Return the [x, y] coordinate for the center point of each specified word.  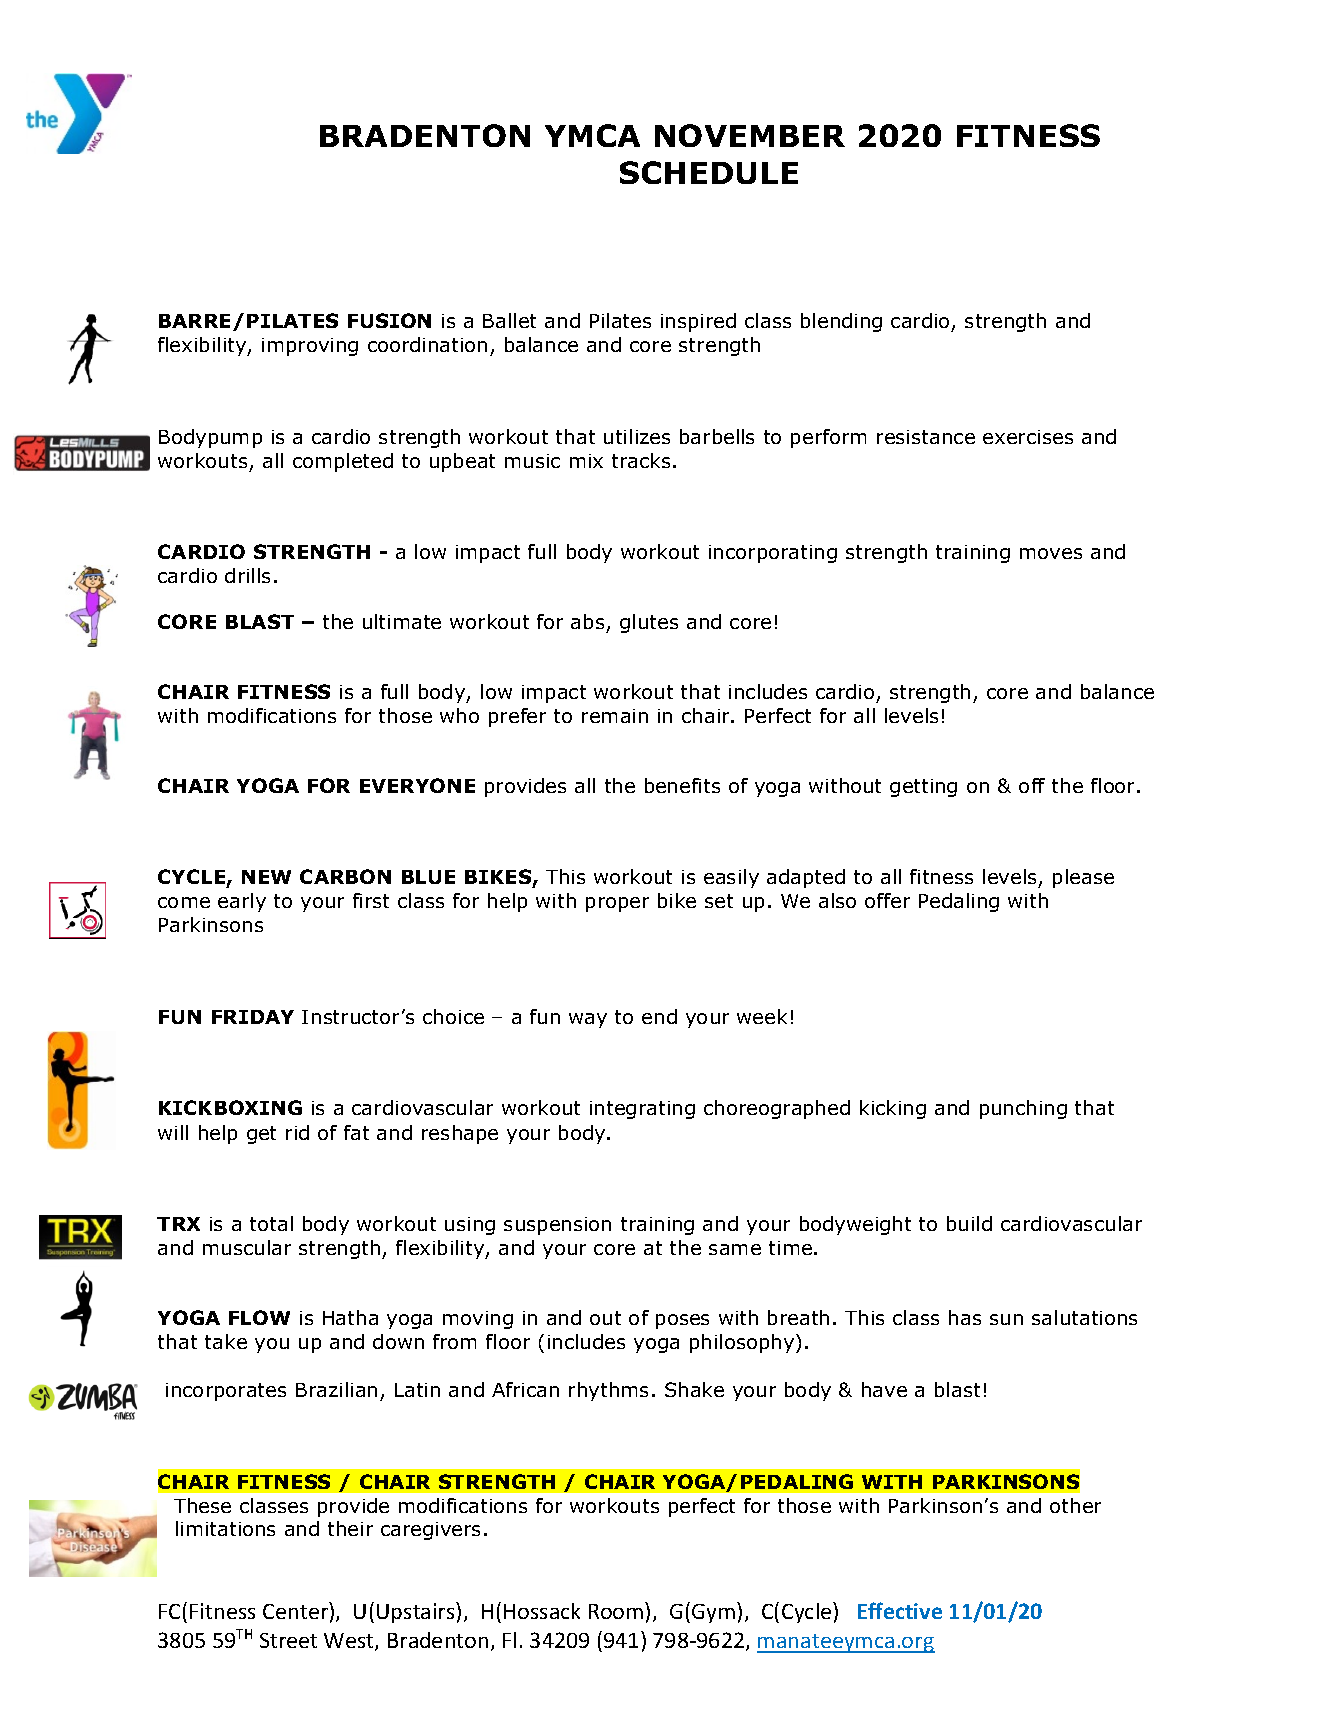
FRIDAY [253, 1017]
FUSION [389, 320]
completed [343, 462]
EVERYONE [417, 785]
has [965, 1317]
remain [615, 716]
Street [288, 1640]
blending [841, 322]
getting [923, 788]
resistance [926, 437]
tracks [641, 460]
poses [682, 1321]
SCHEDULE [709, 172]
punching [1023, 1109]
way [588, 1020]
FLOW [259, 1317]
